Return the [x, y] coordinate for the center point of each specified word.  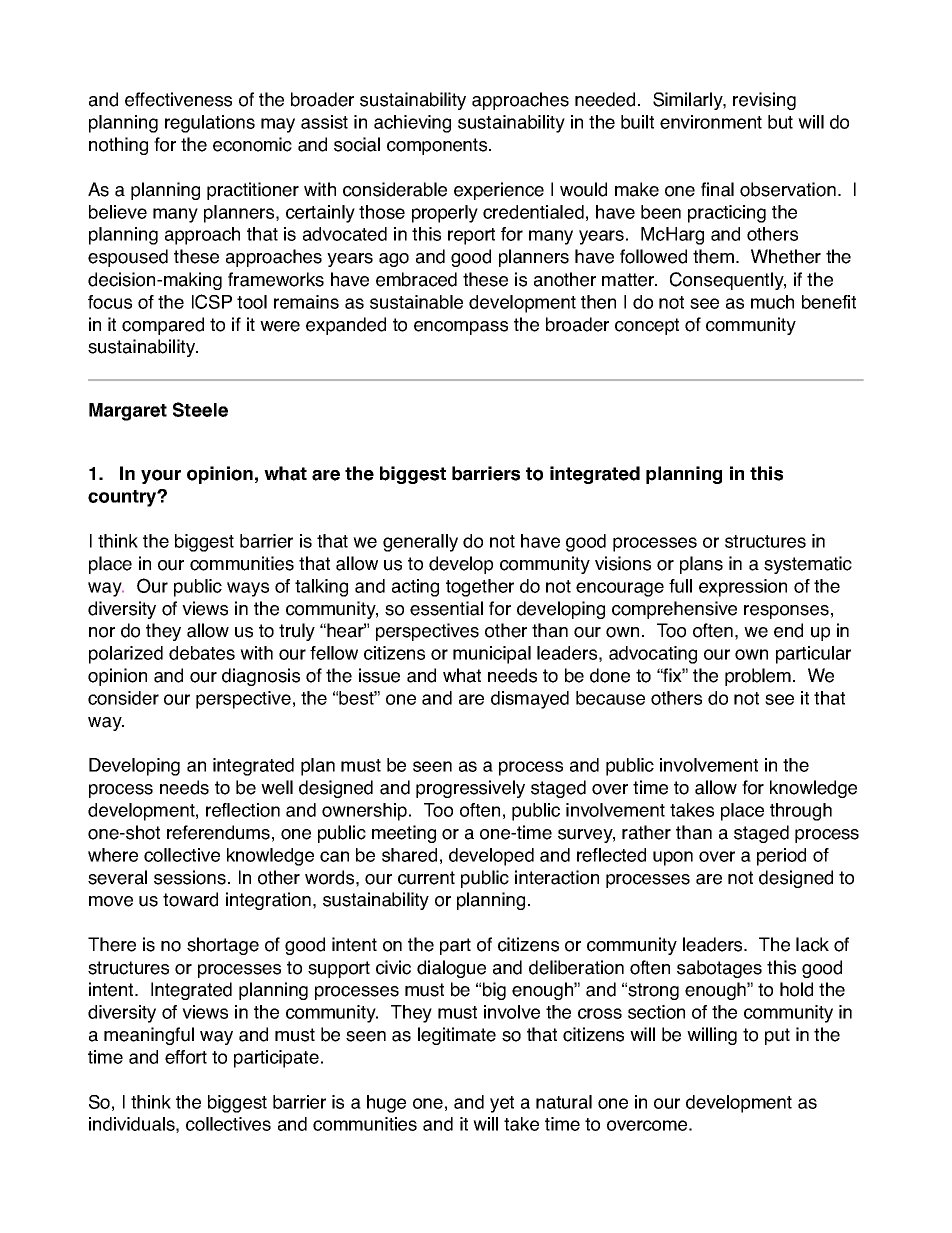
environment [711, 122]
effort [186, 1057]
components [438, 146]
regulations [210, 124]
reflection [243, 810]
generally [420, 543]
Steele [200, 409]
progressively [470, 789]
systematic [808, 565]
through [801, 812]
